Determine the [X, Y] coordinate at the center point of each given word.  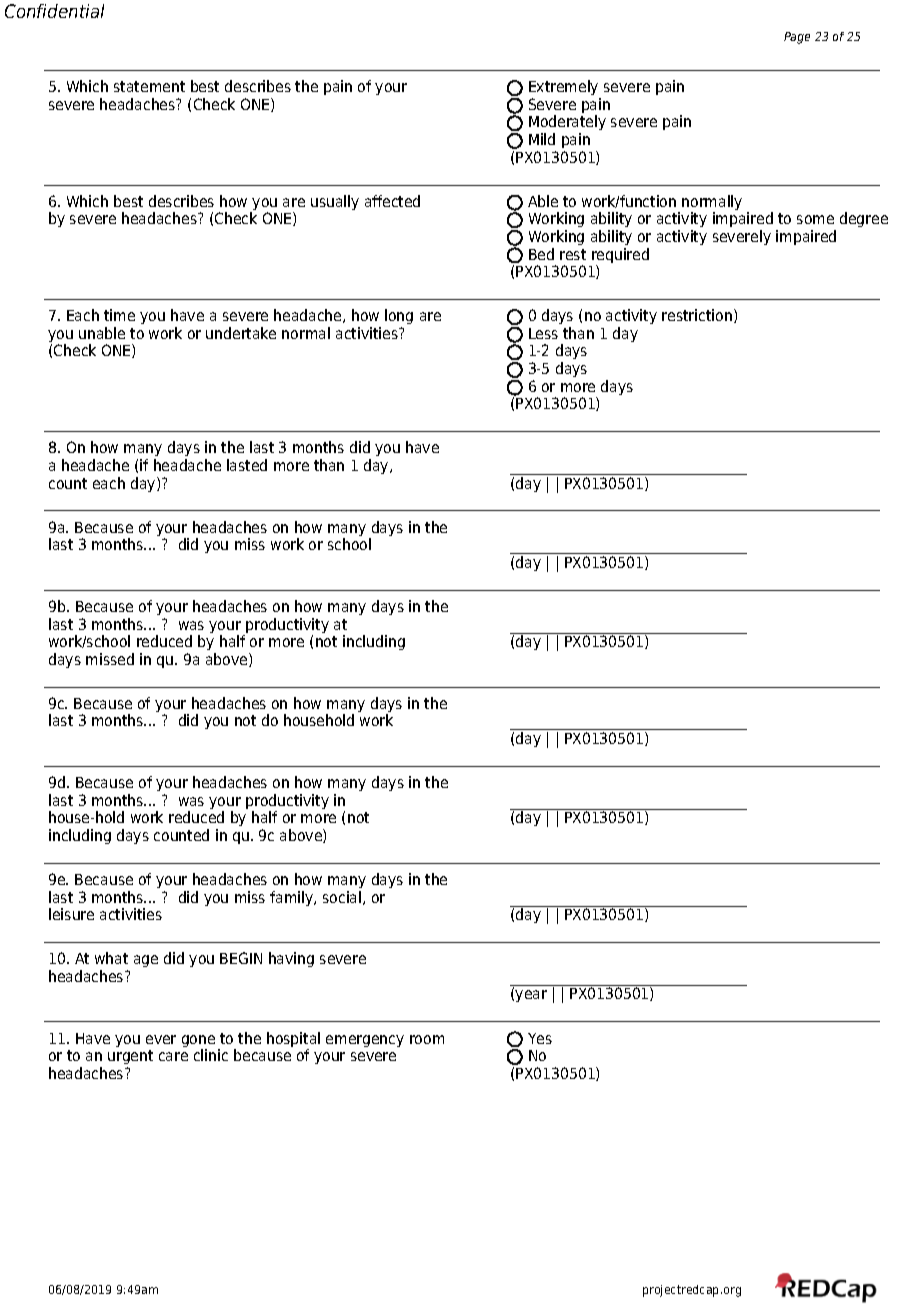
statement [149, 86]
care [173, 1056]
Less [543, 333]
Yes [540, 1038]
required [620, 257]
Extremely [563, 87]
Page [797, 38]
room [427, 1039]
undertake [241, 333]
